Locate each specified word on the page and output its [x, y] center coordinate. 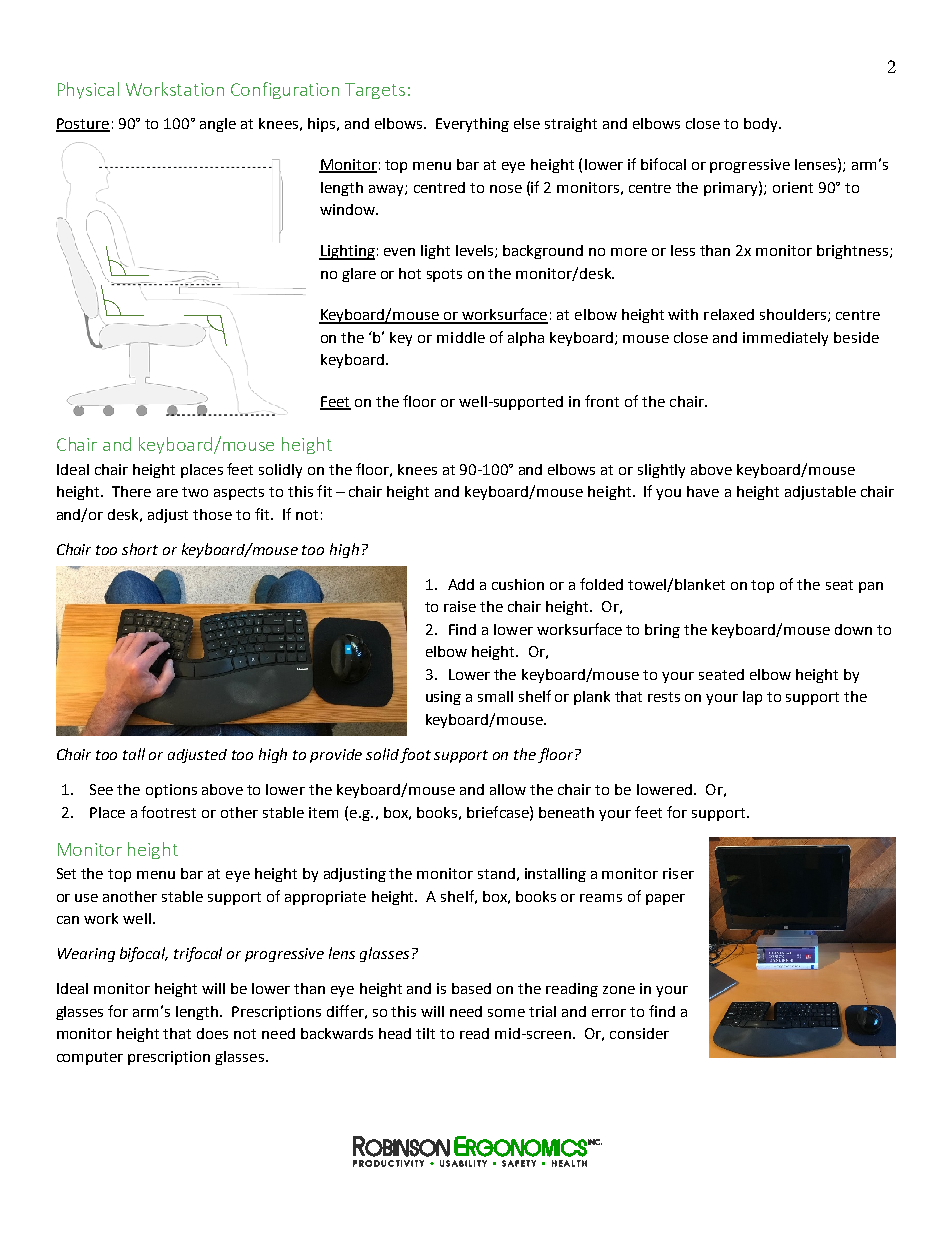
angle [218, 125]
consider [639, 1033]
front [602, 401]
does [212, 1033]
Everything [472, 125]
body [762, 125]
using [443, 698]
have [703, 491]
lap [752, 698]
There [131, 491]
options [171, 791]
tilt [425, 1033]
